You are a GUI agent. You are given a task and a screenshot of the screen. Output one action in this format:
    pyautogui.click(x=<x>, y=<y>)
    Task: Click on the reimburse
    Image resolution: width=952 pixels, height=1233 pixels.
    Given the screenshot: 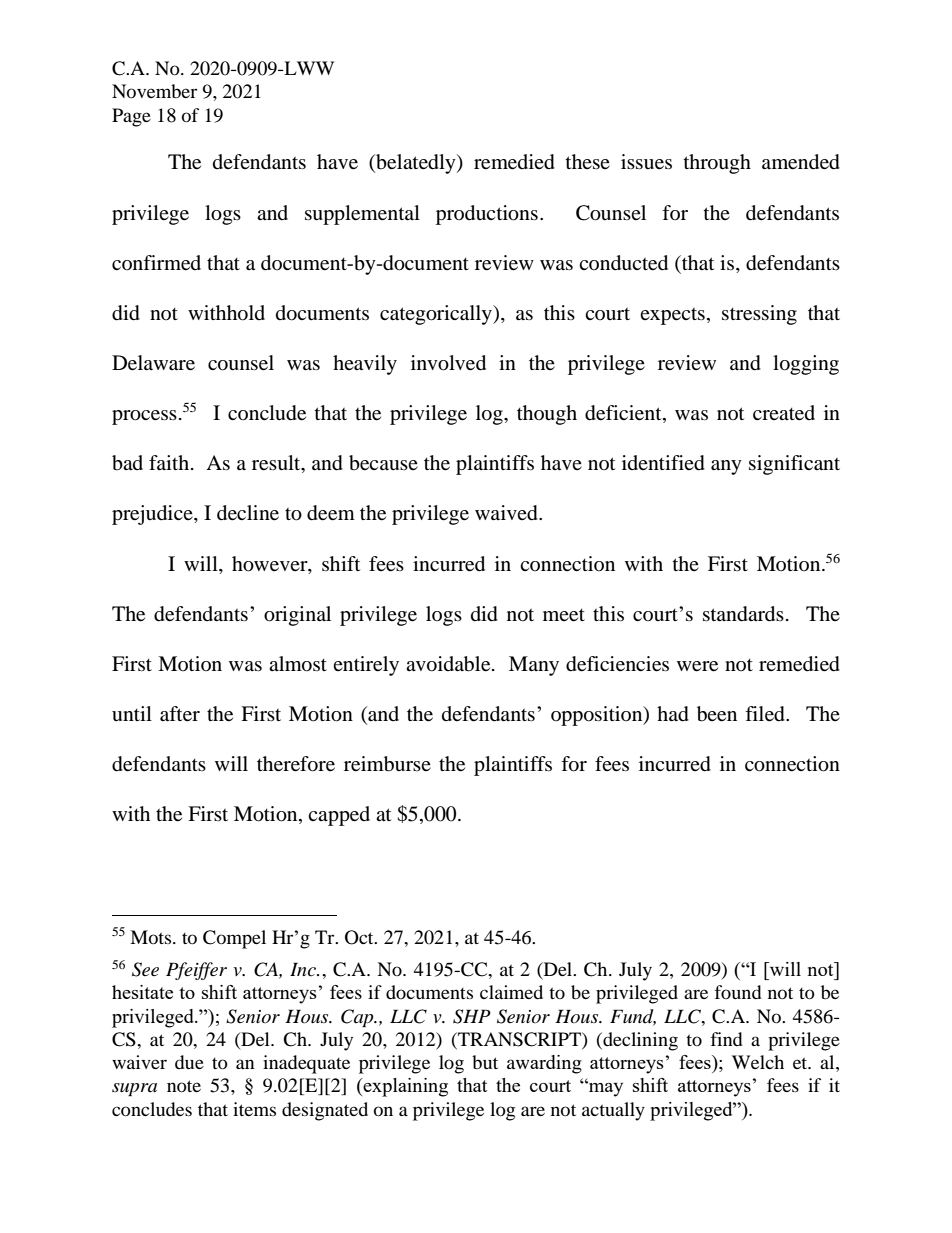 What is the action you would take?
    pyautogui.click(x=387, y=764)
